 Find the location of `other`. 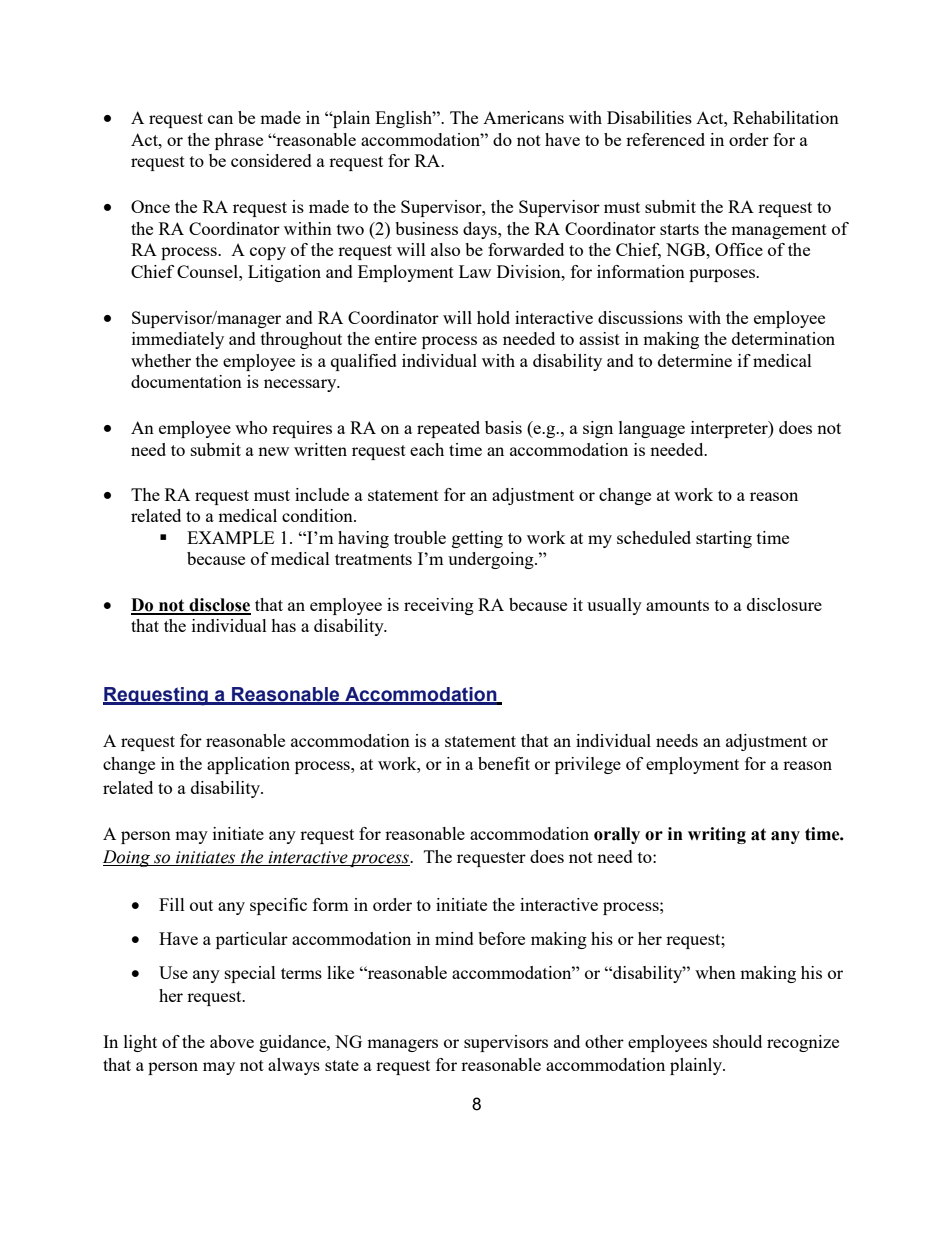

other is located at coordinates (604, 1041).
